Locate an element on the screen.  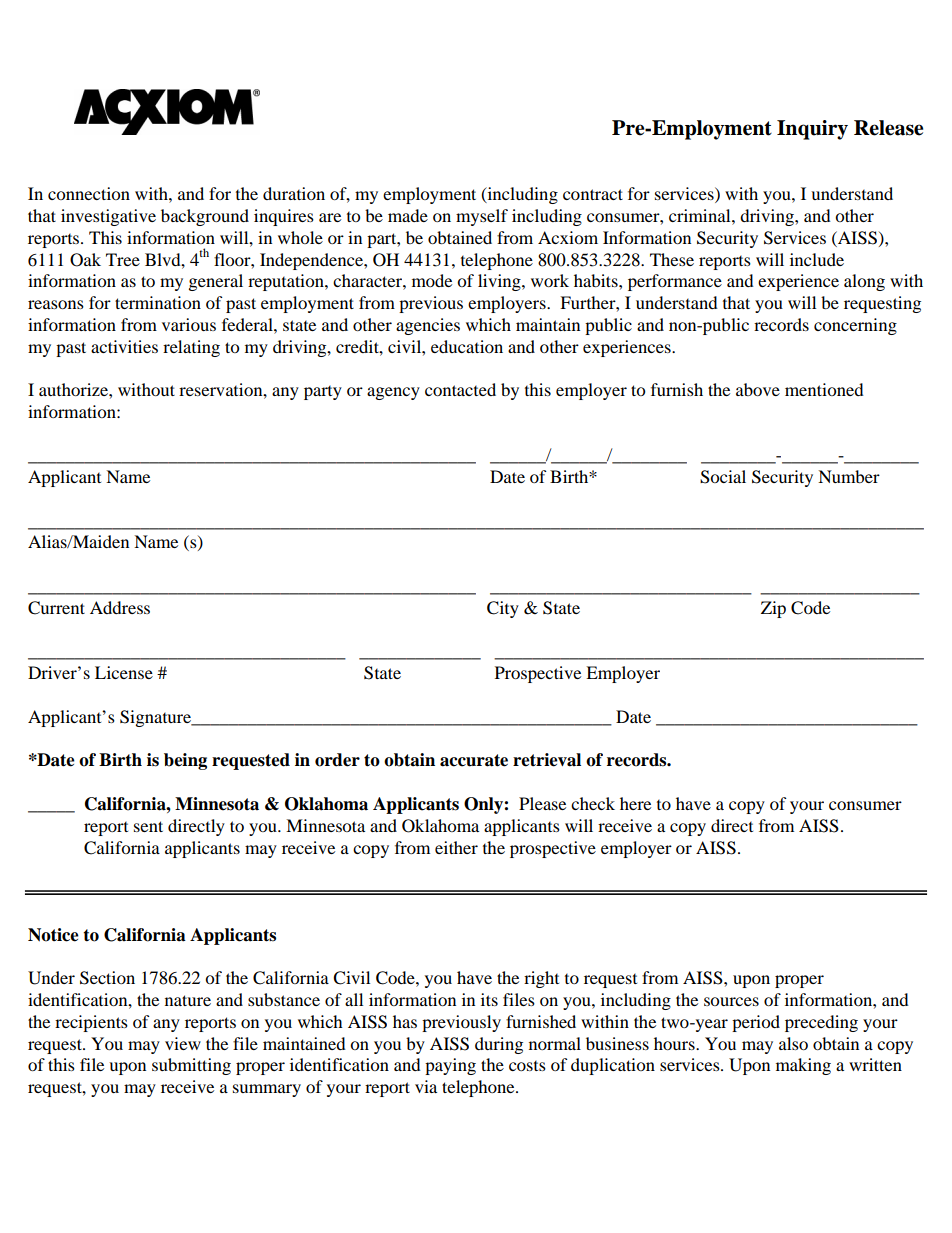
above is located at coordinates (758, 389).
